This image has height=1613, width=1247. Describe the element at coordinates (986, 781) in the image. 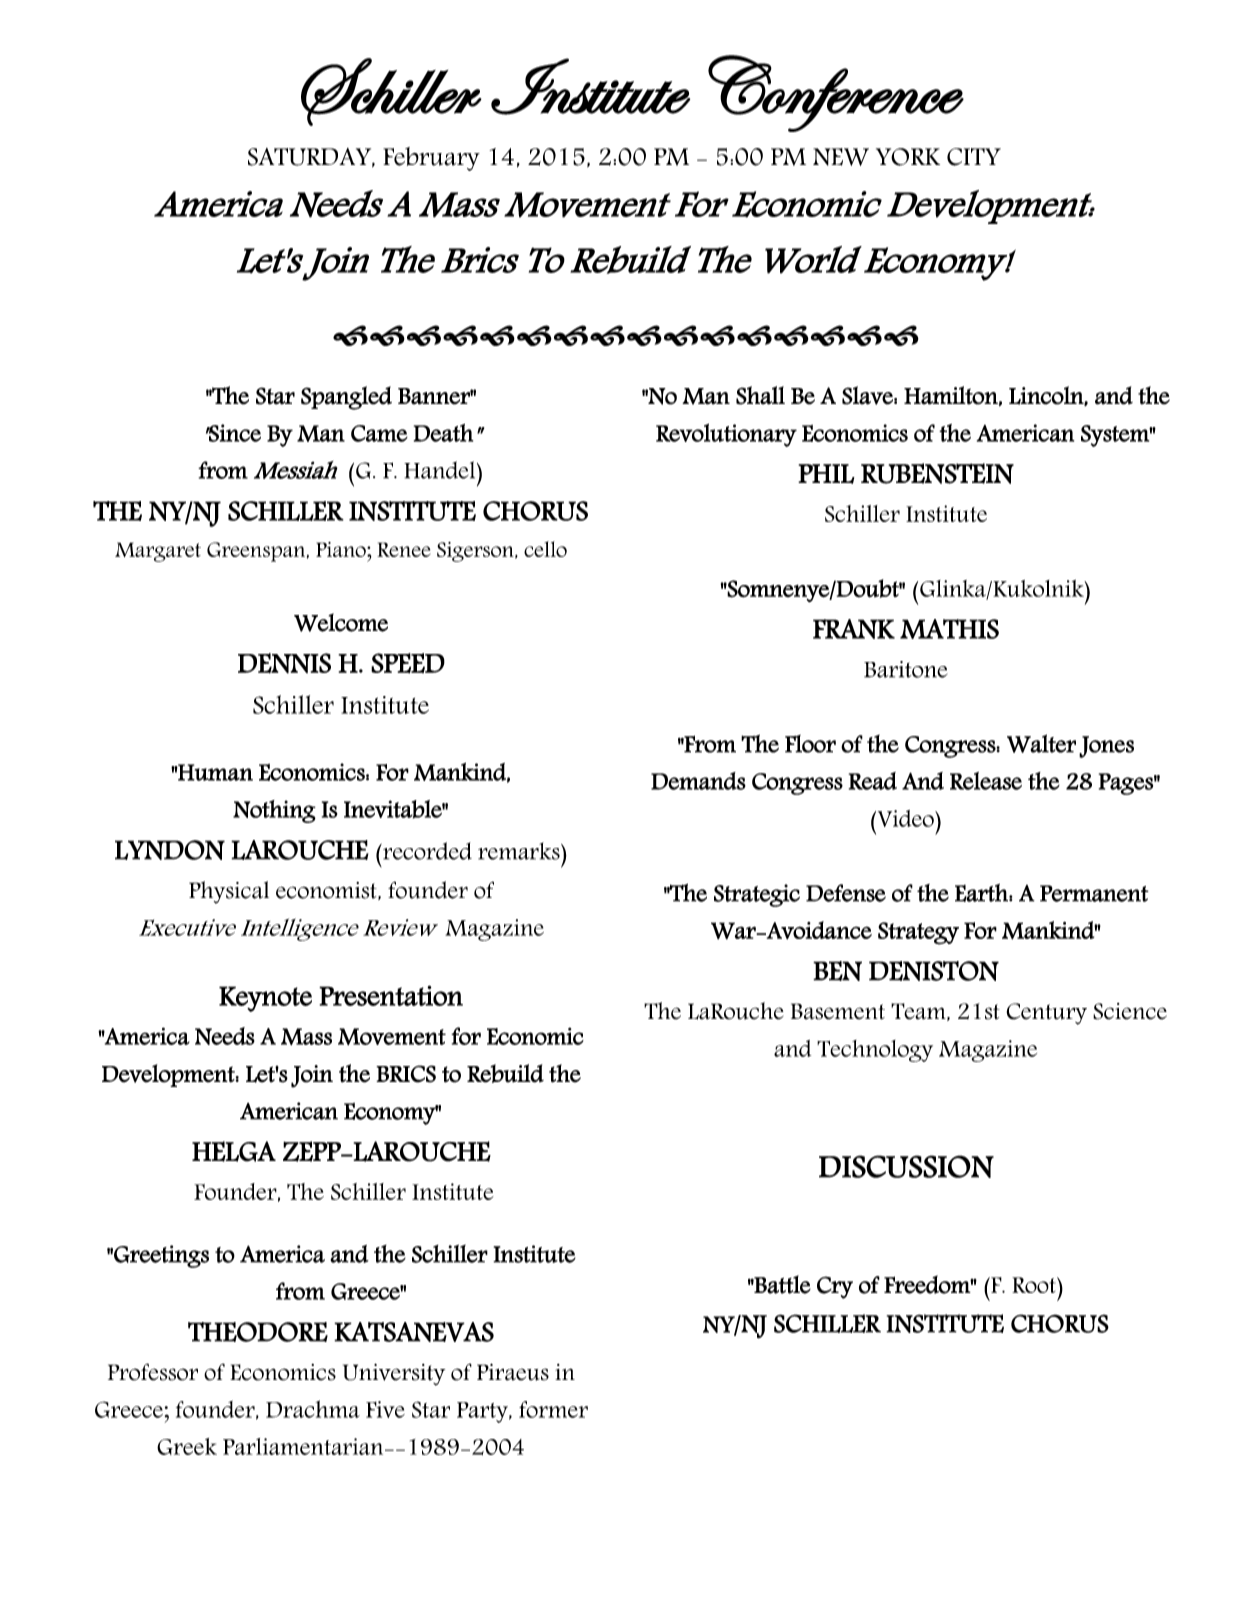

I see `Release` at that location.
